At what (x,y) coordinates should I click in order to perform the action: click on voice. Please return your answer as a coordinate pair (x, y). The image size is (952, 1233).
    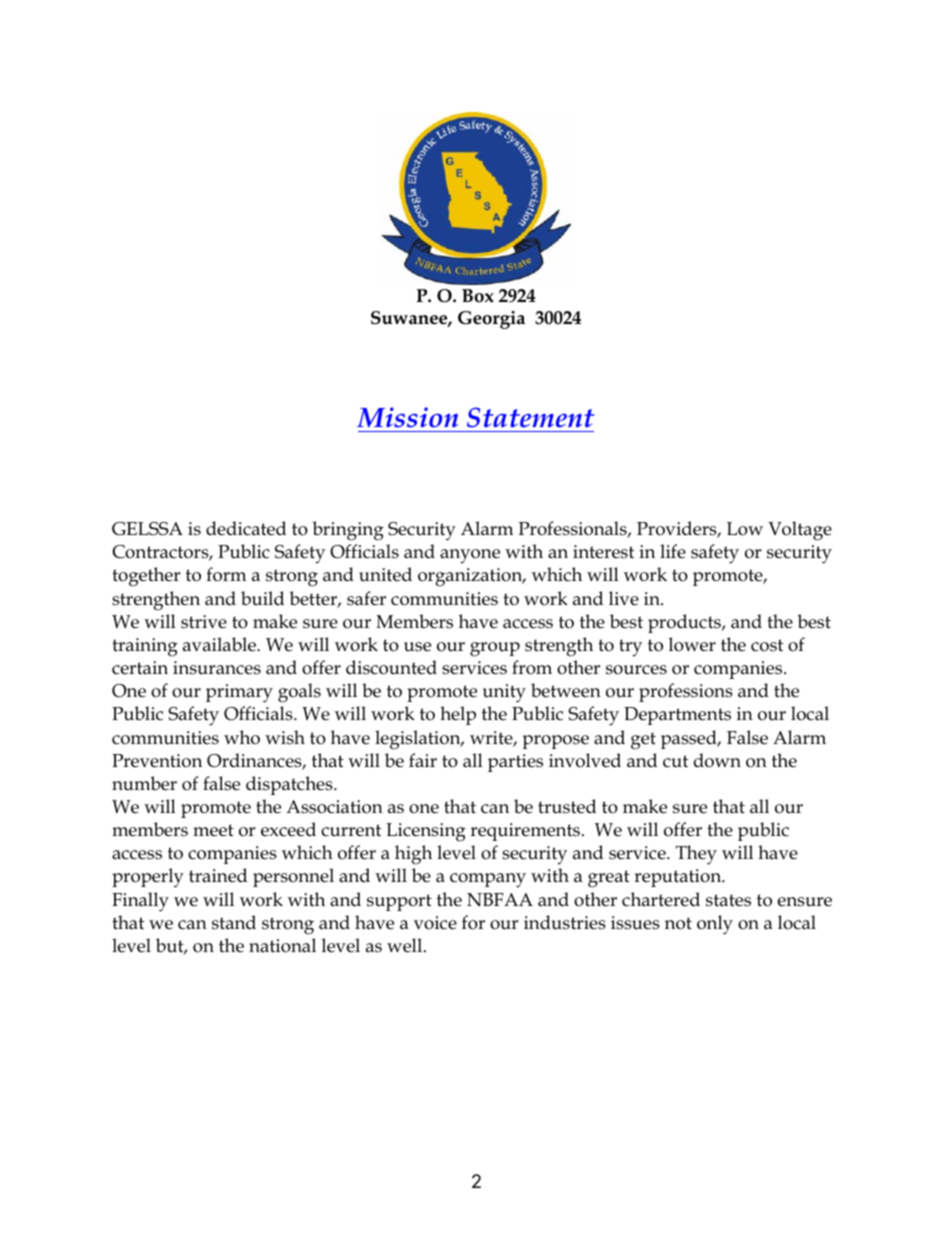
    Looking at the image, I should click on (435, 923).
